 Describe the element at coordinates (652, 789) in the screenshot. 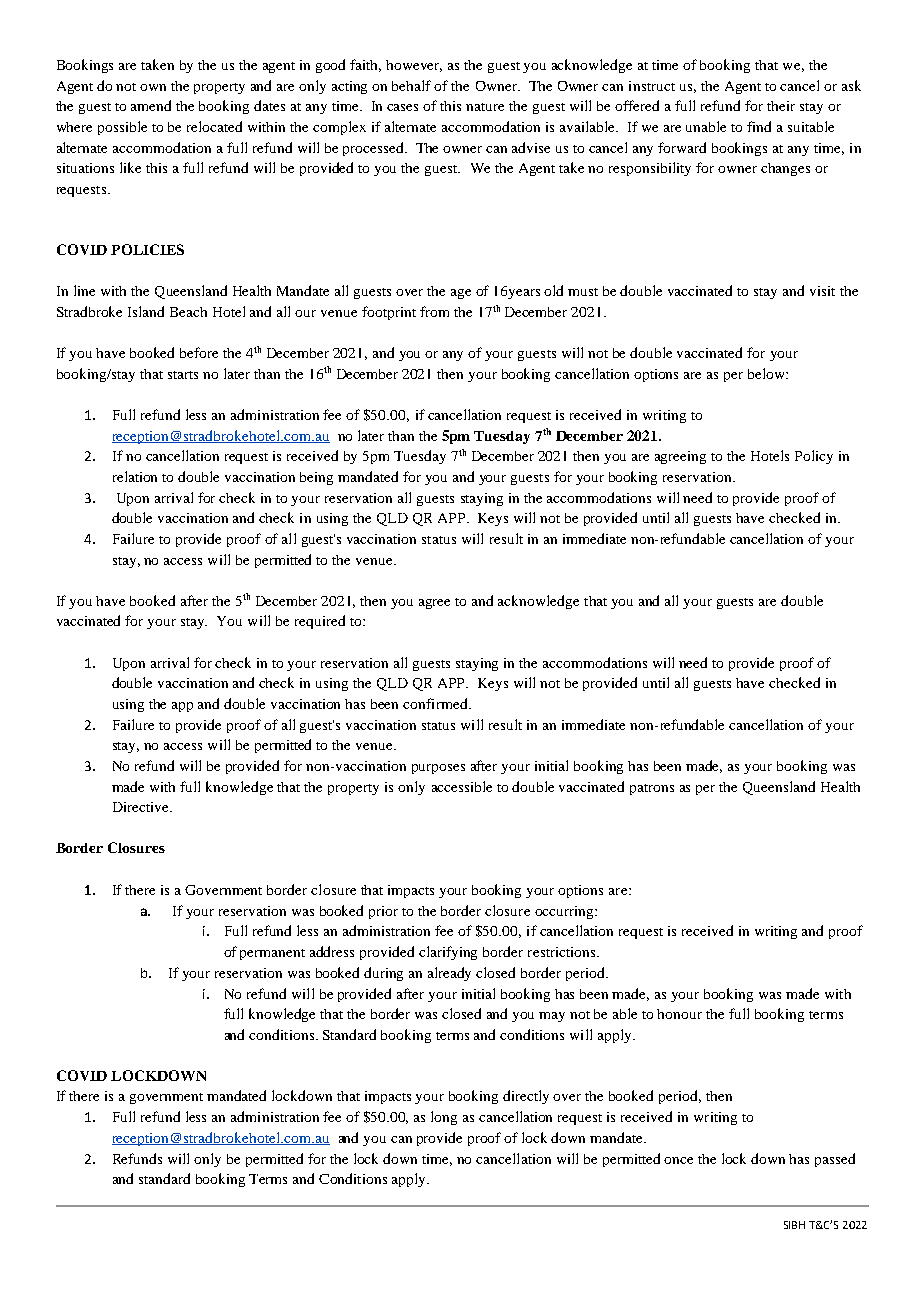

I see `patrons` at that location.
